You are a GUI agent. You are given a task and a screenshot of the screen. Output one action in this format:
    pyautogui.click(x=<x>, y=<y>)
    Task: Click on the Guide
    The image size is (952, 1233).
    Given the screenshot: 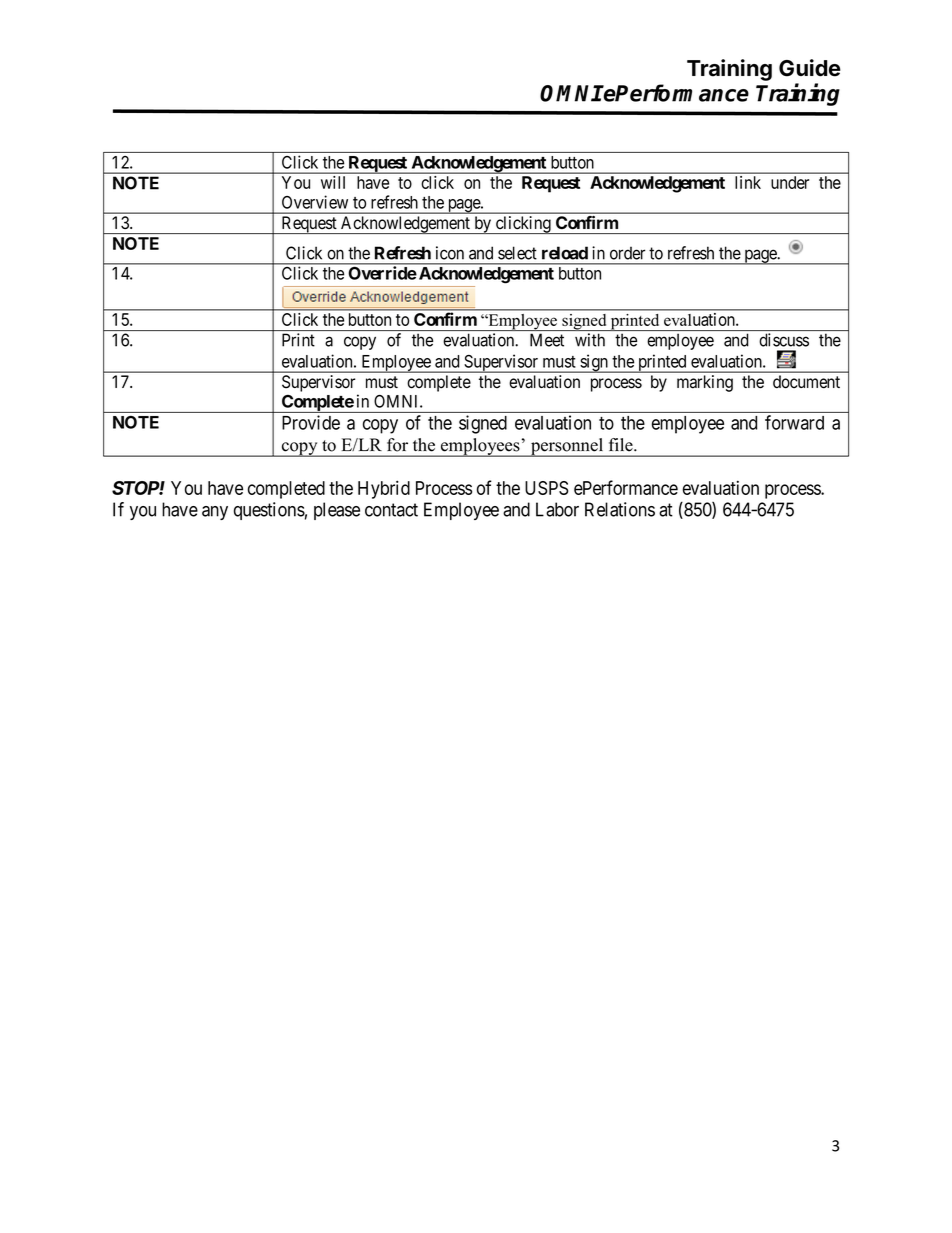 What is the action you would take?
    pyautogui.click(x=810, y=68)
